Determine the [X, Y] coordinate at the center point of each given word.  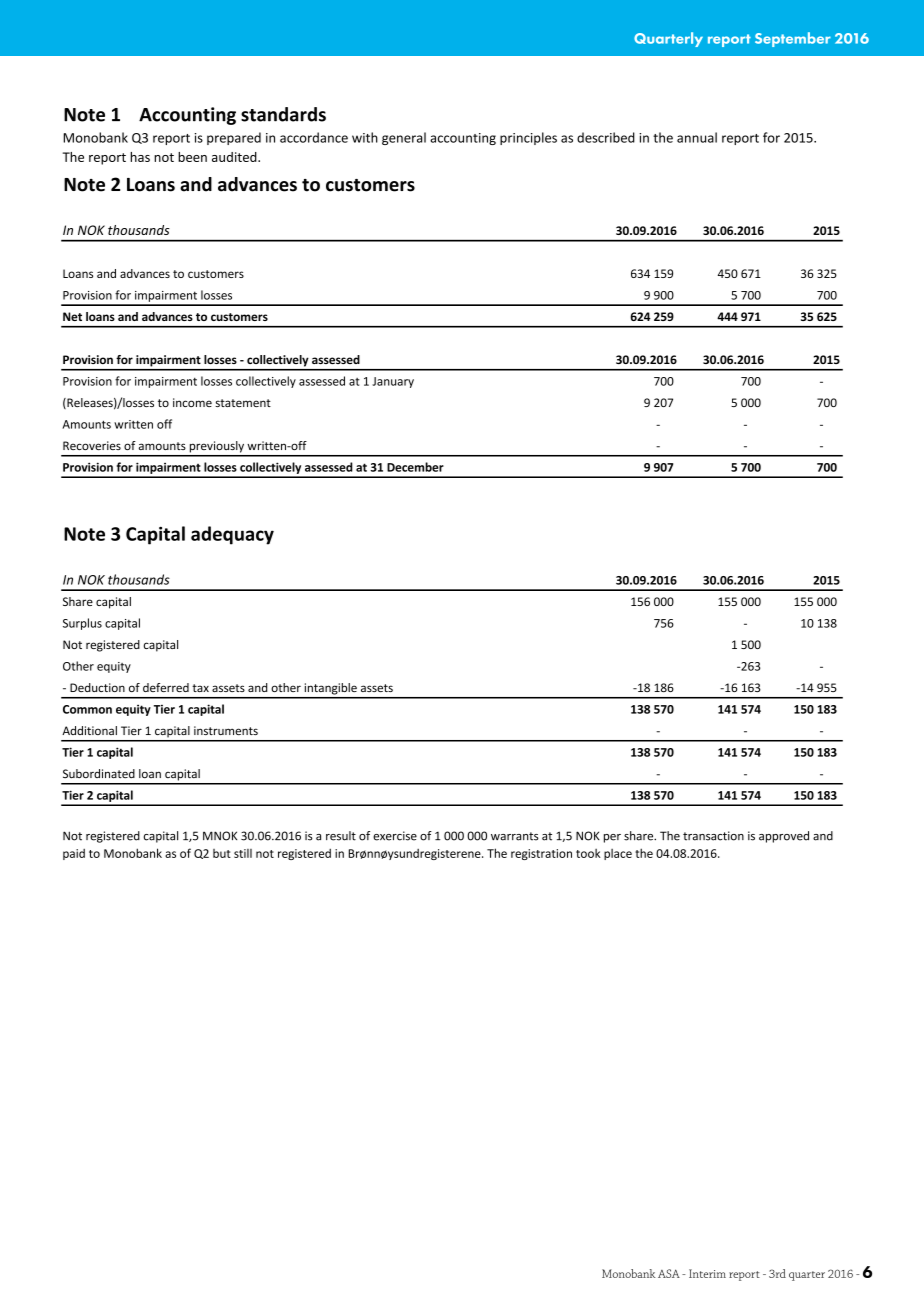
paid [74, 854]
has [140, 157]
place [618, 854]
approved [784, 837]
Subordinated [99, 774]
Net [72, 316]
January [393, 382]
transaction [713, 836]
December [415, 467]
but [222, 853]
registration [541, 854]
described [606, 137]
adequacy [232, 535]
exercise [395, 836]
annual [697, 137]
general [404, 138]
